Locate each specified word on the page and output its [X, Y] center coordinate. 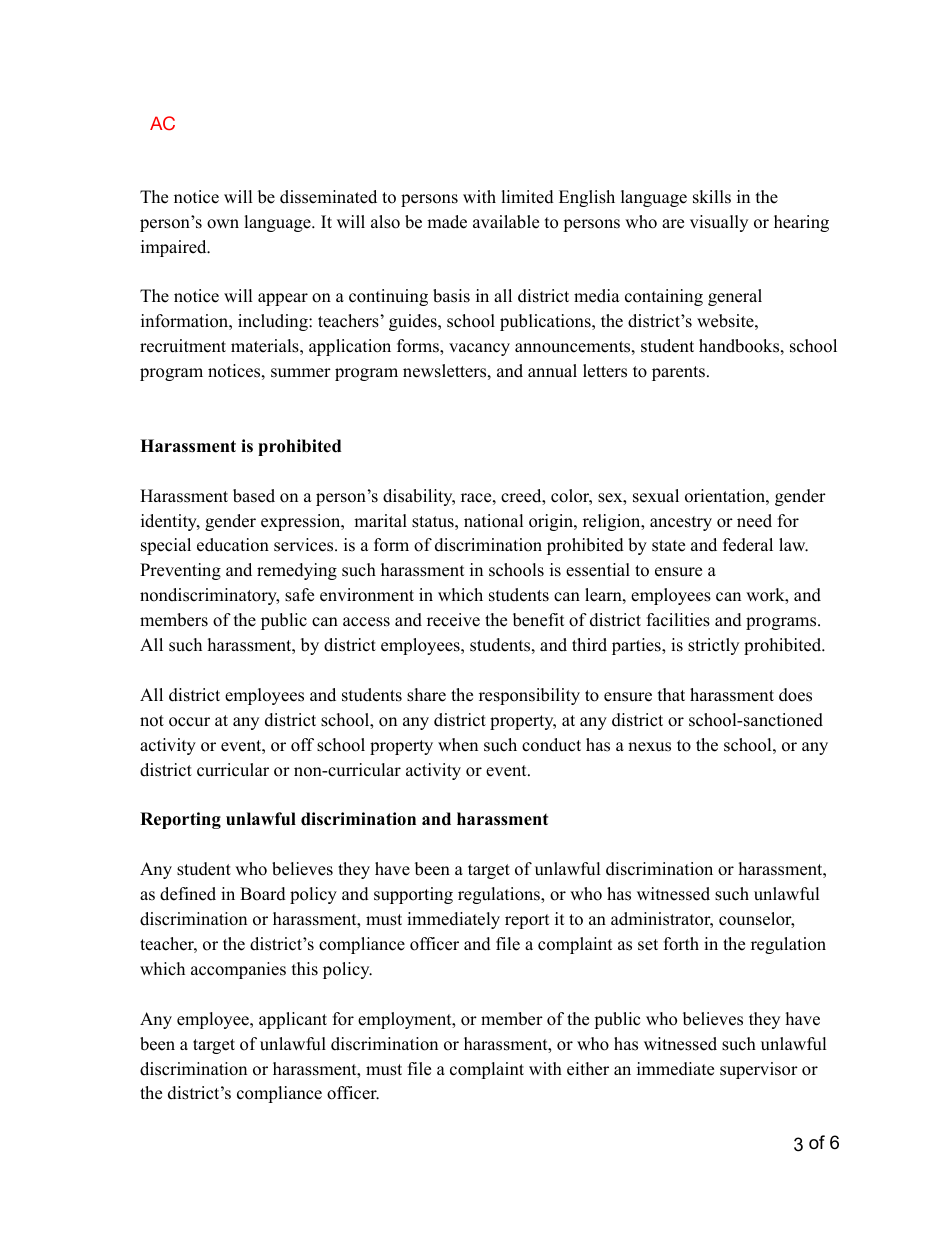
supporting [413, 895]
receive [453, 620]
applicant [293, 1020]
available [506, 222]
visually [719, 223]
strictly [713, 646]
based [254, 496]
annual [552, 371]
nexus [649, 747]
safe [299, 595]
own [223, 224]
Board [263, 894]
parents [678, 373]
